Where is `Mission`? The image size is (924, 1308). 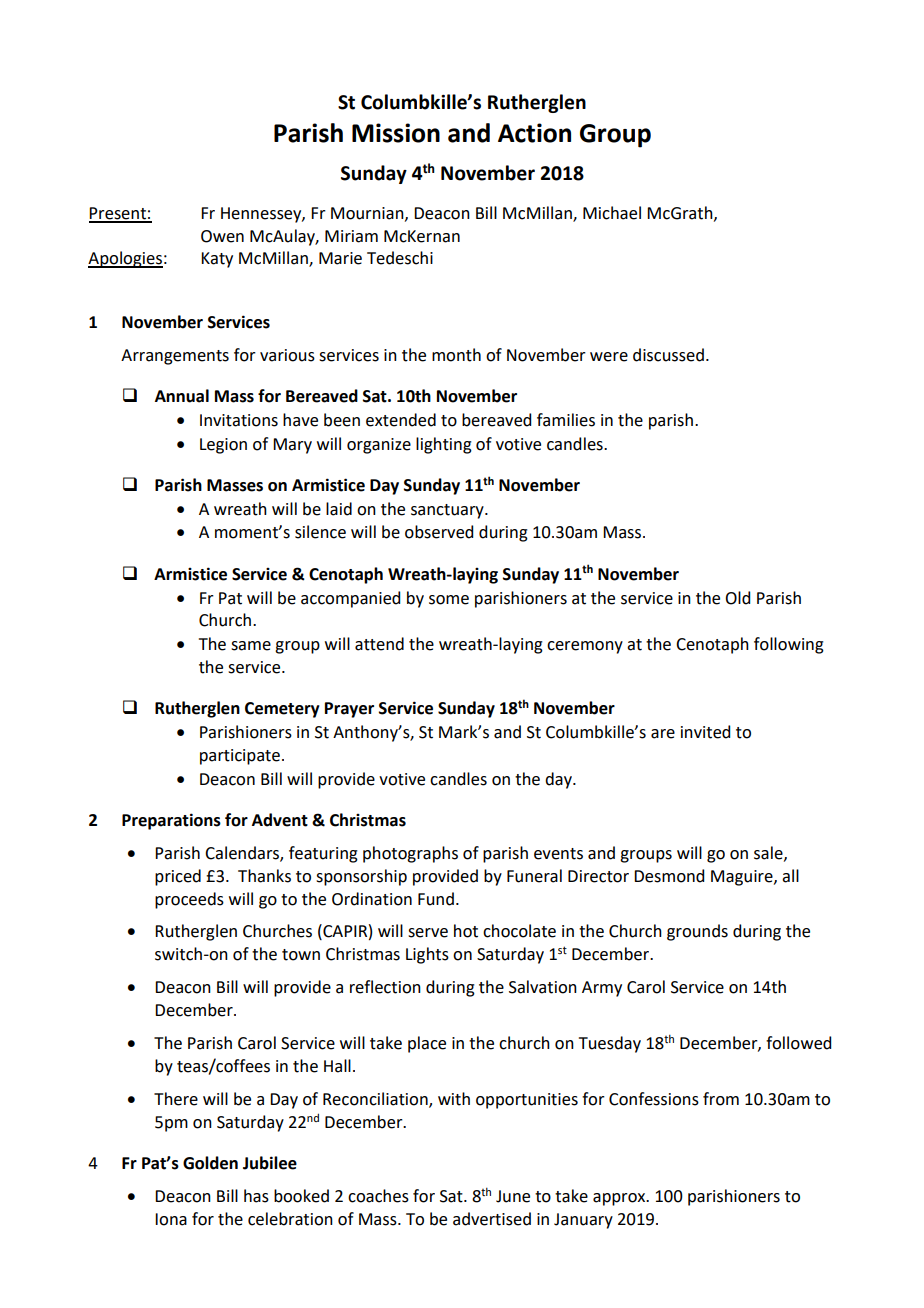 Mission is located at coordinates (396, 133).
